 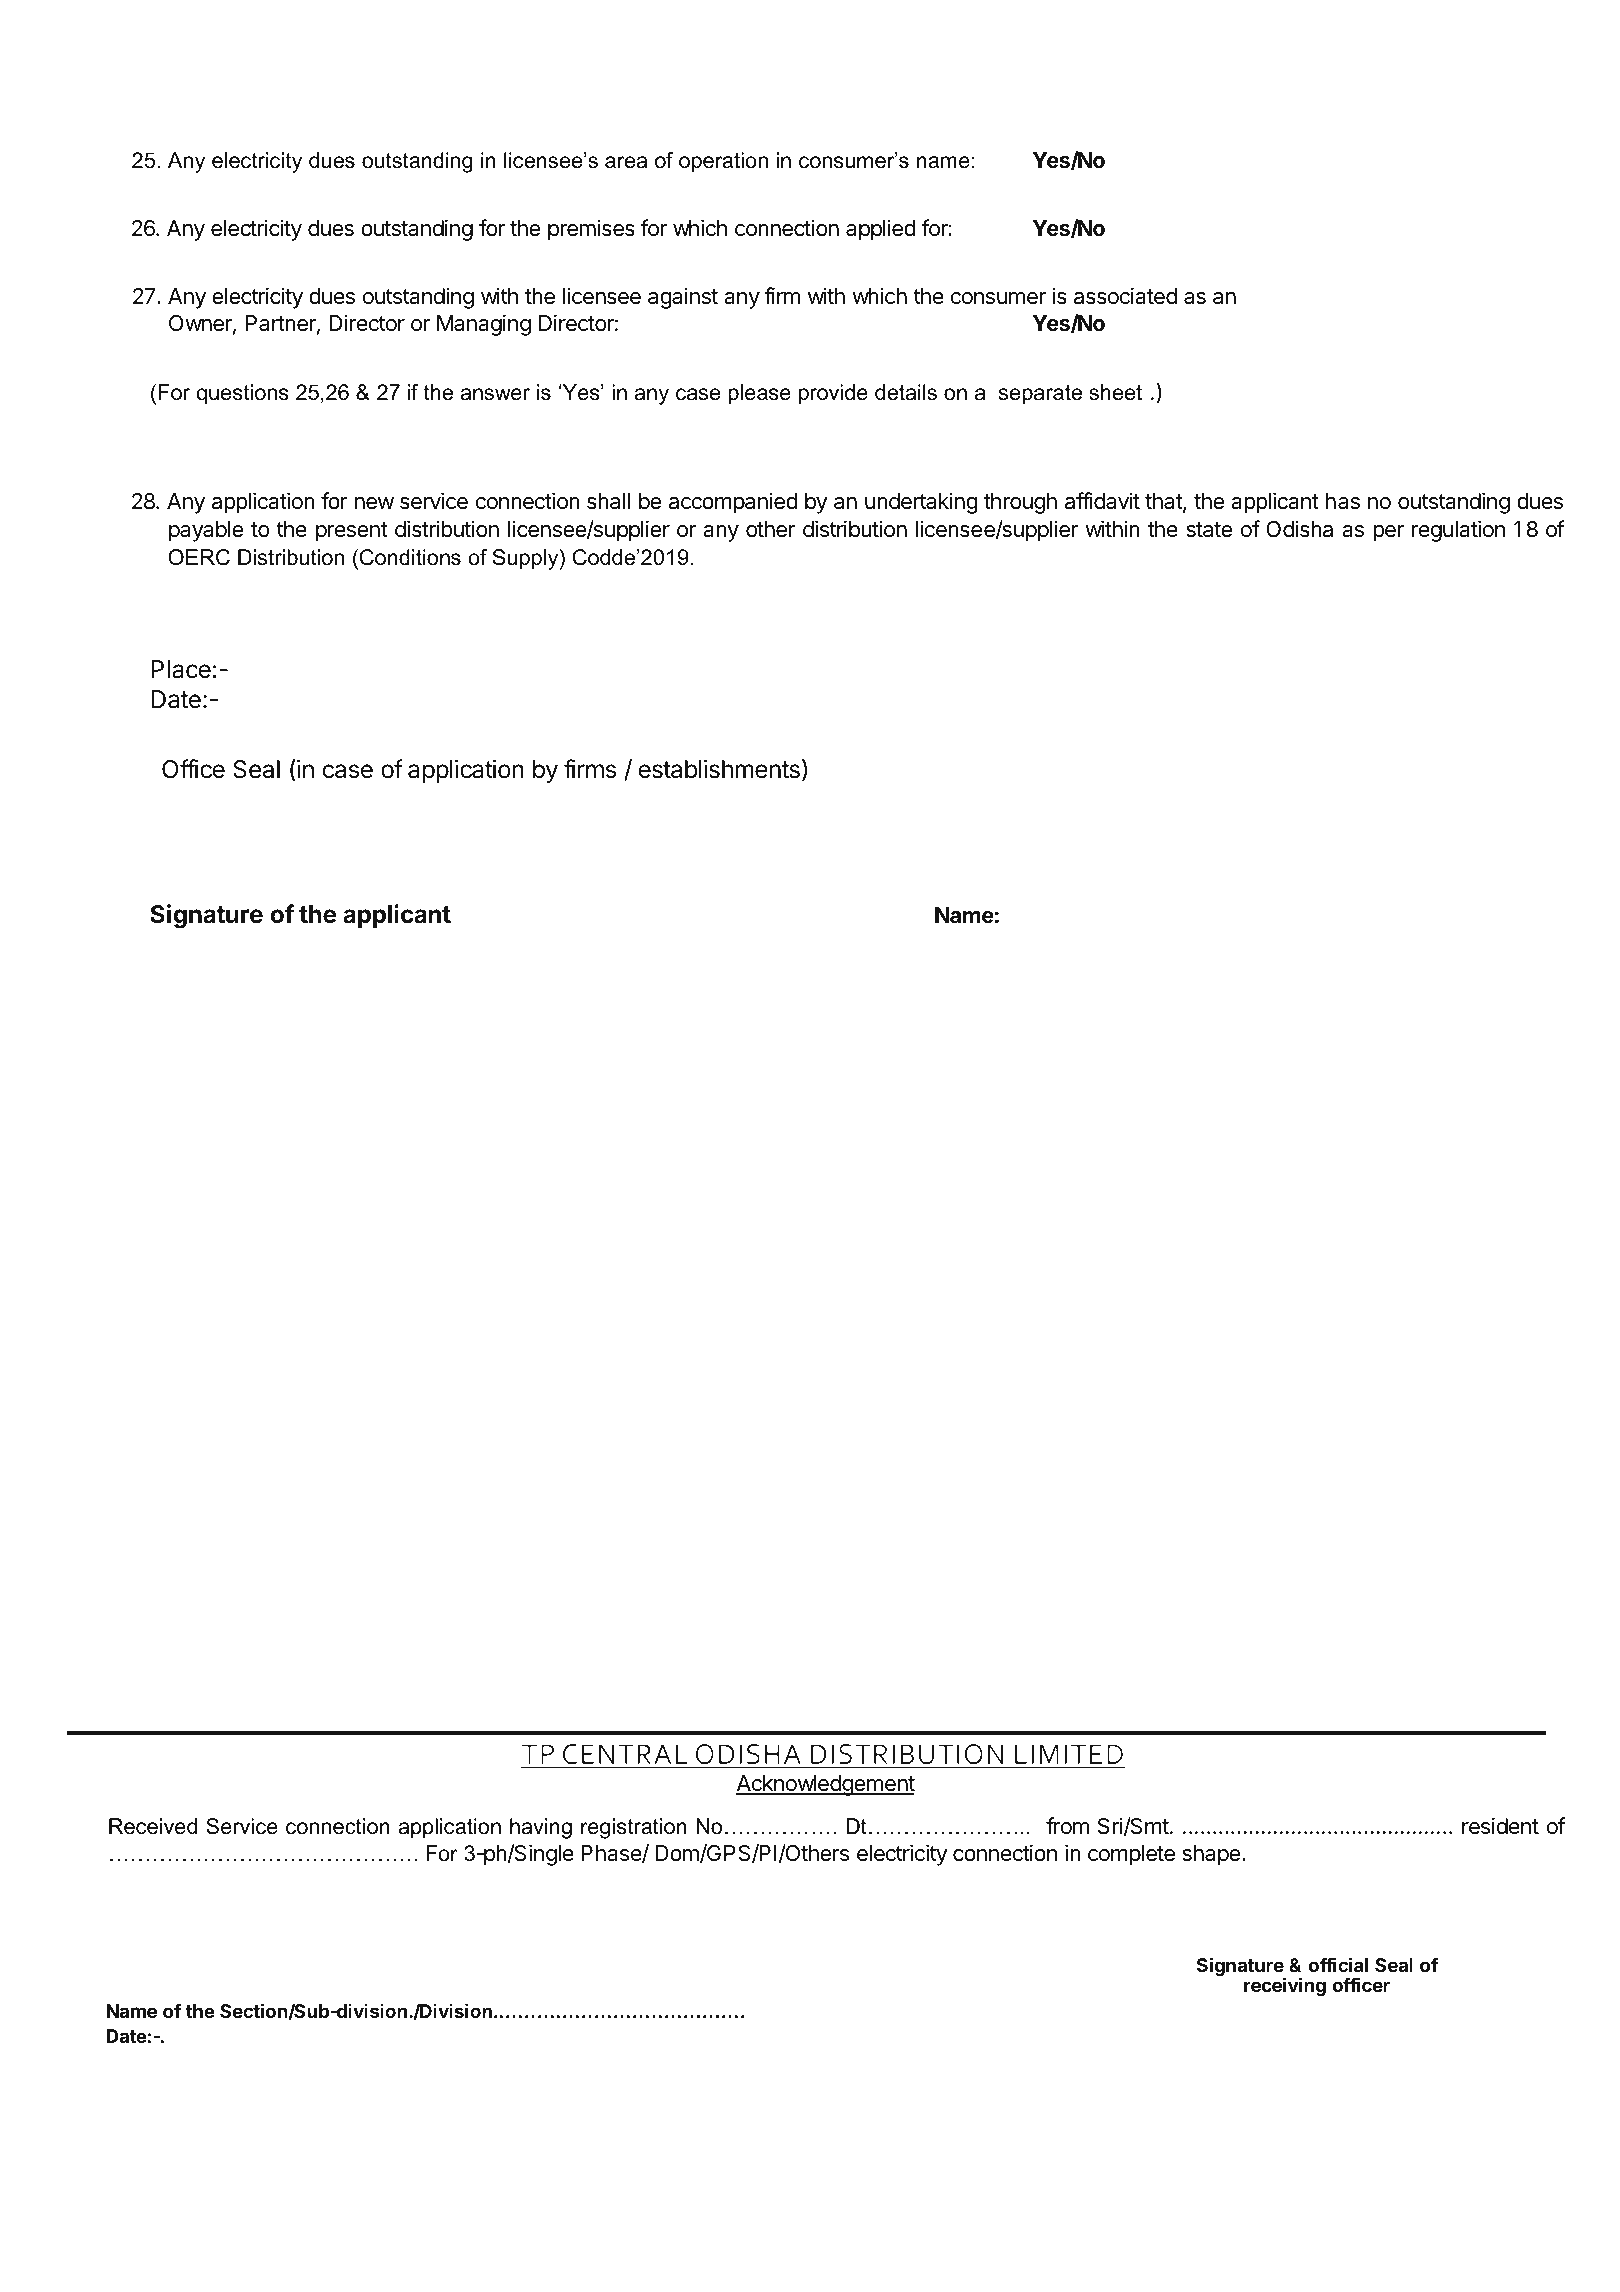 I want to click on registration, so click(x=634, y=1828).
